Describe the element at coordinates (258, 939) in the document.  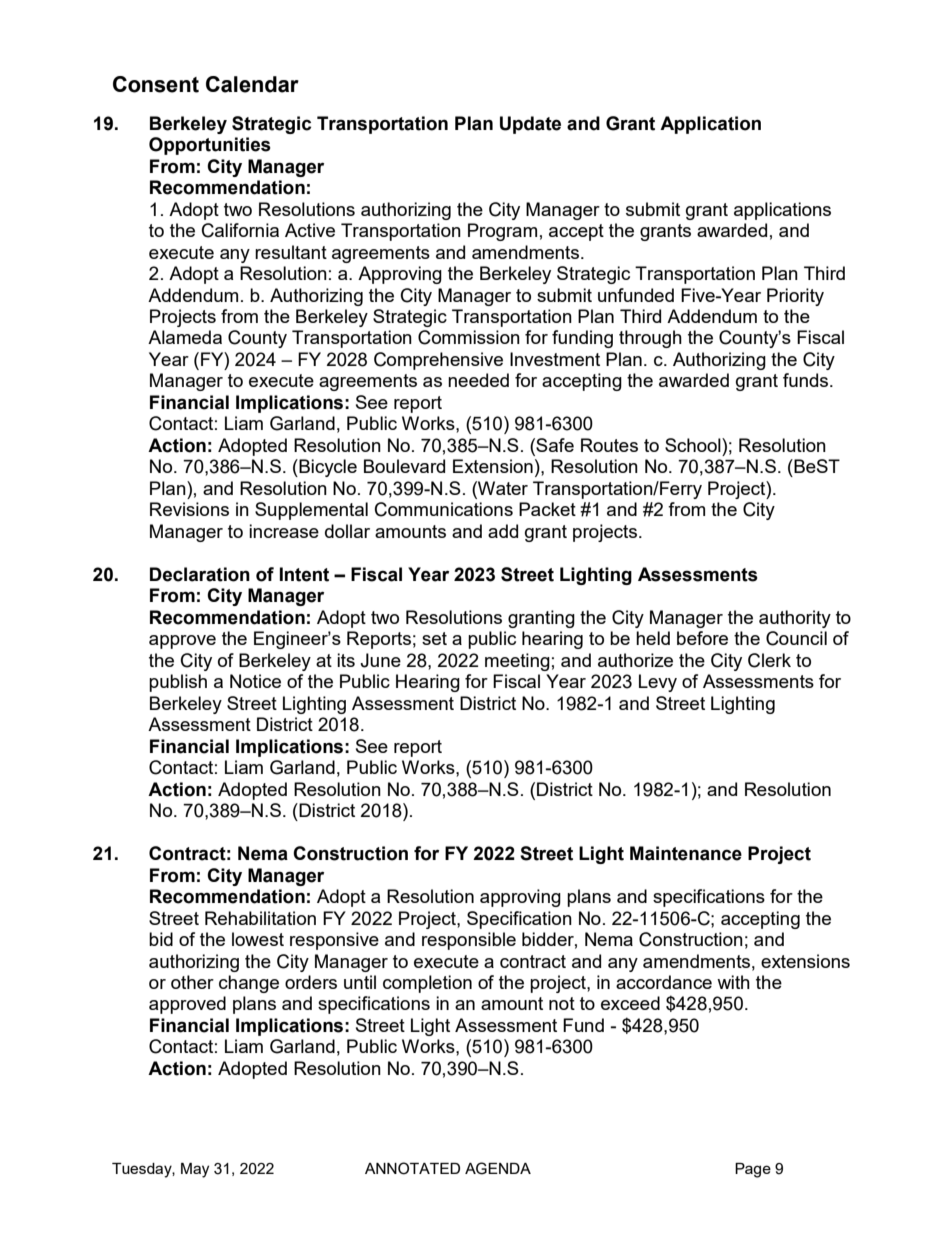
I see `lowest` at that location.
